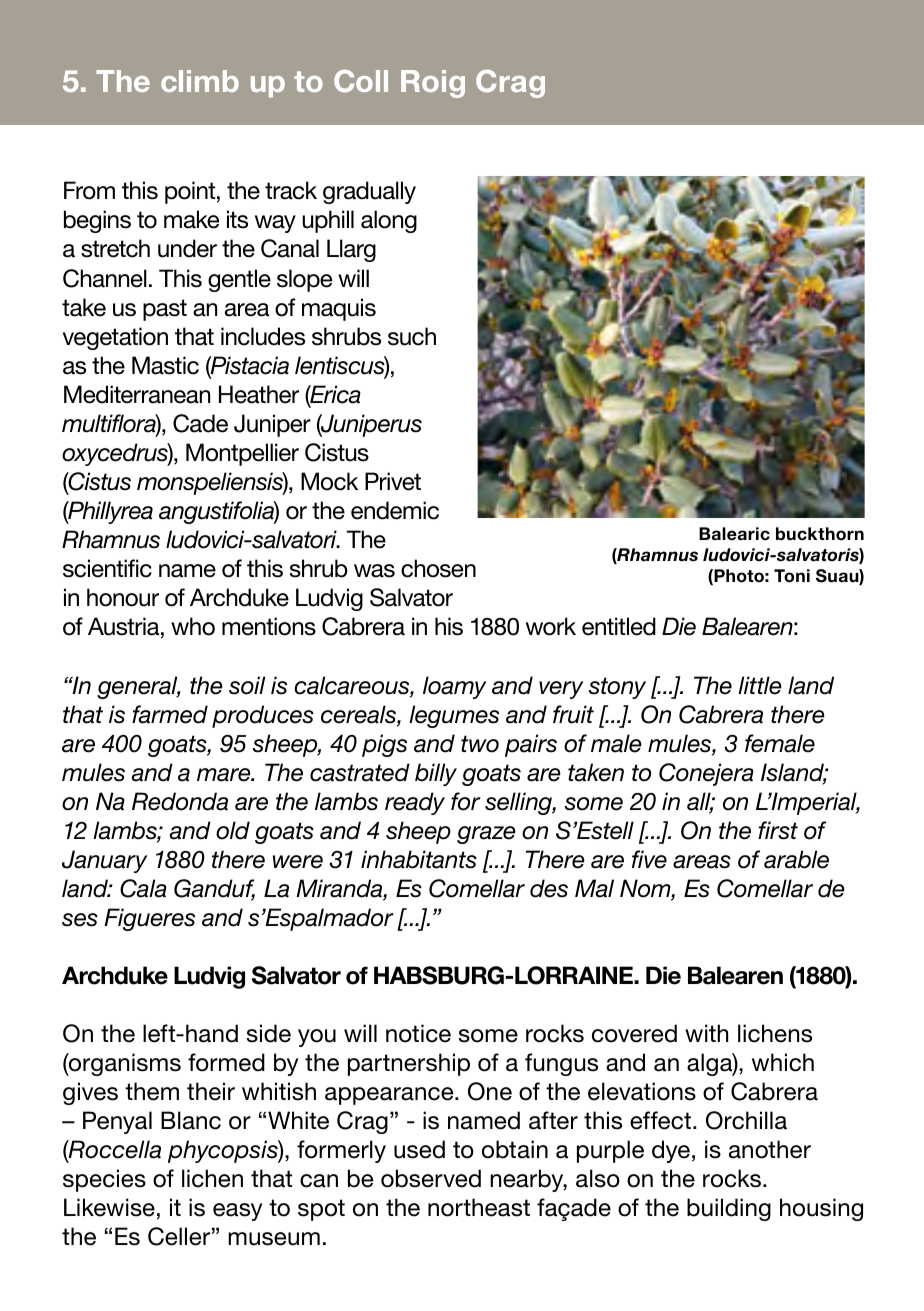  Describe the element at coordinates (393, 481) in the screenshot. I see `Privet` at that location.
